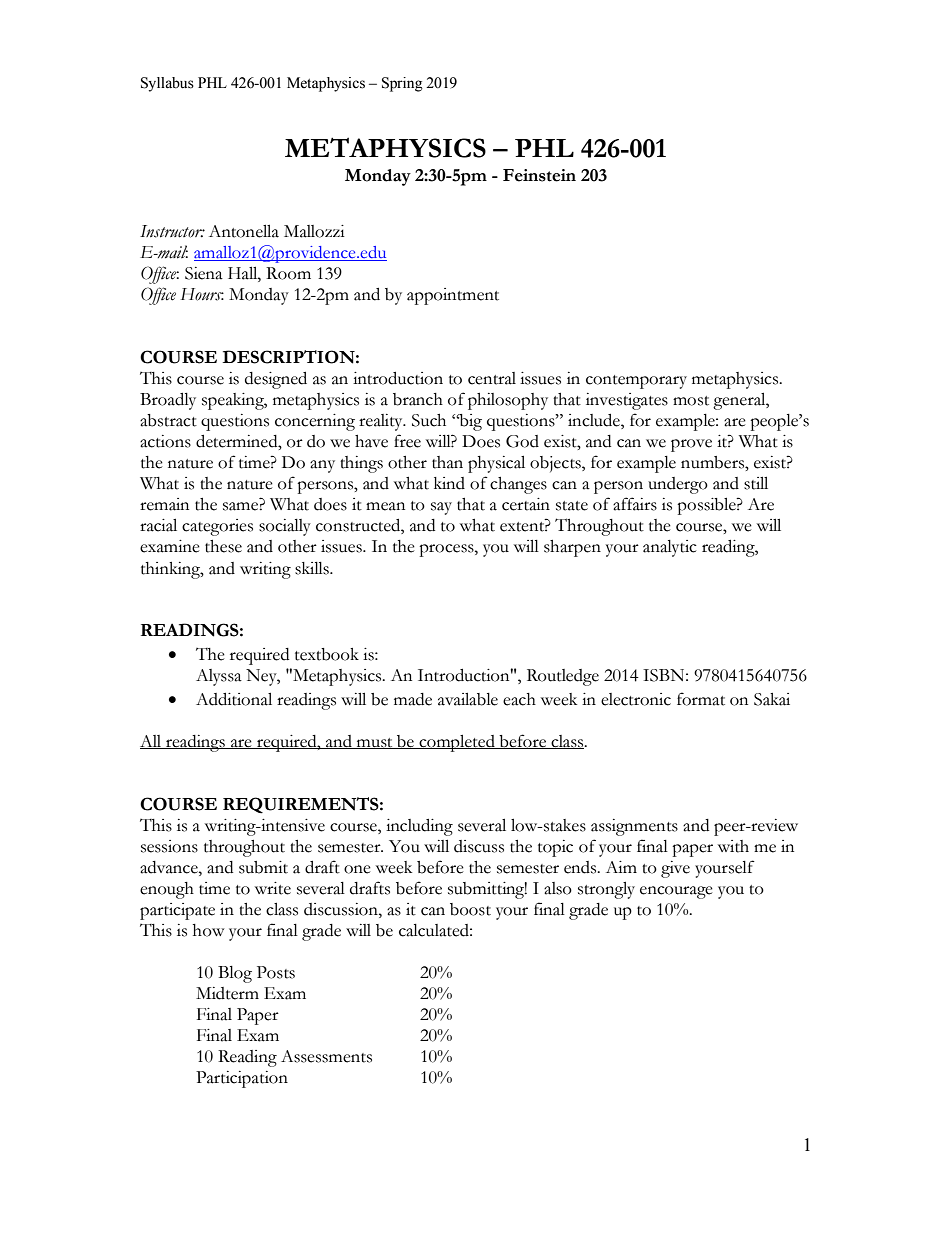 The width and height of the screenshot is (952, 1233). Describe the element at coordinates (242, 1079) in the screenshot. I see `Participation` at that location.
